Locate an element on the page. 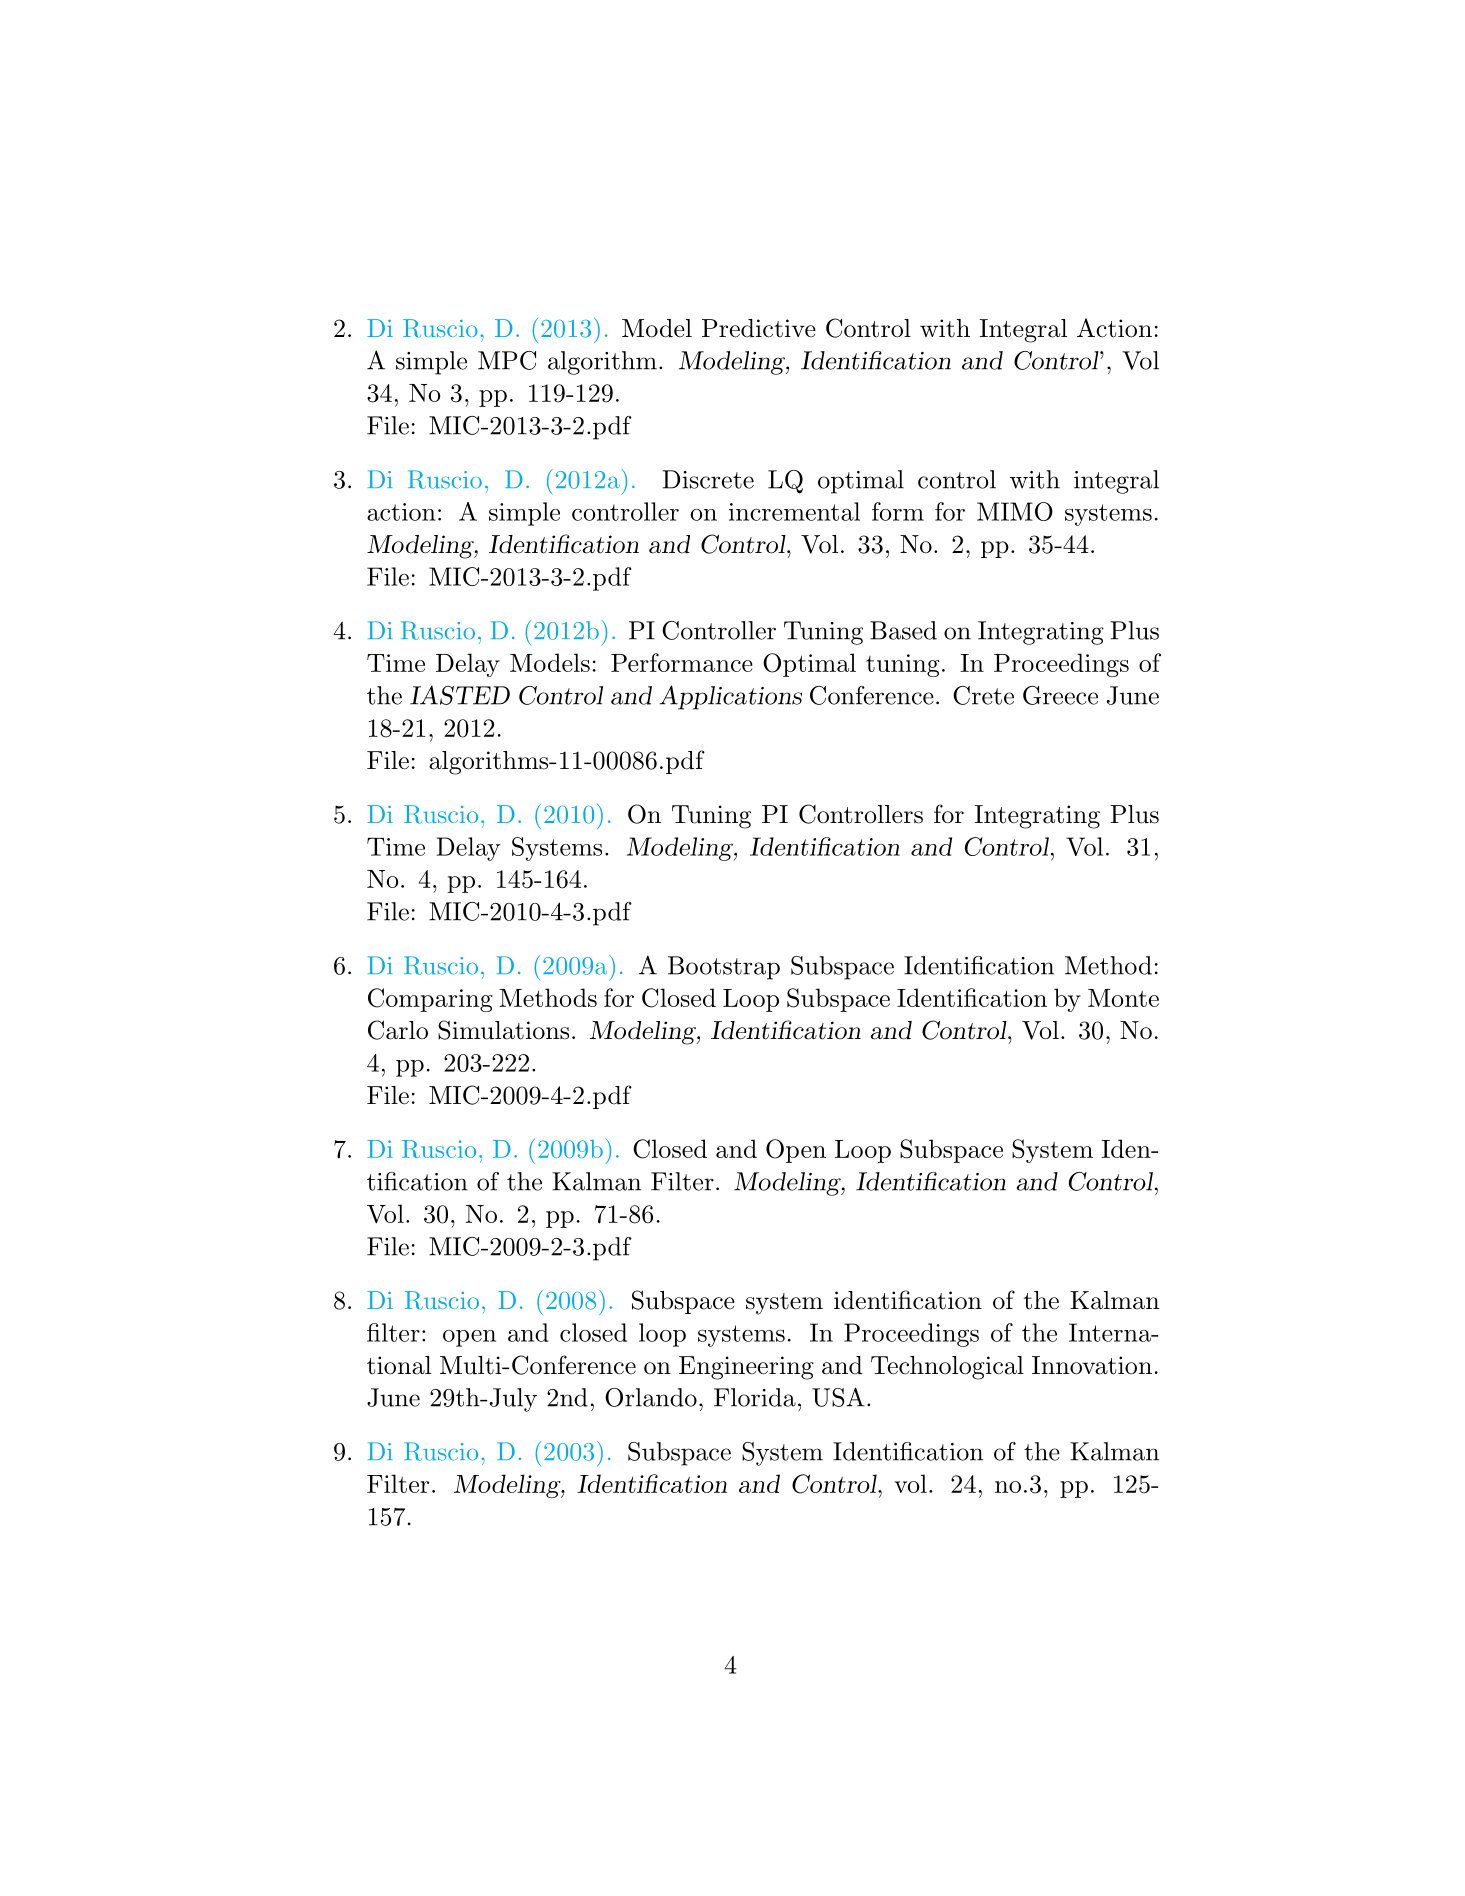 This document has height=1896, width=1465. MIMO is located at coordinates (1015, 511).
